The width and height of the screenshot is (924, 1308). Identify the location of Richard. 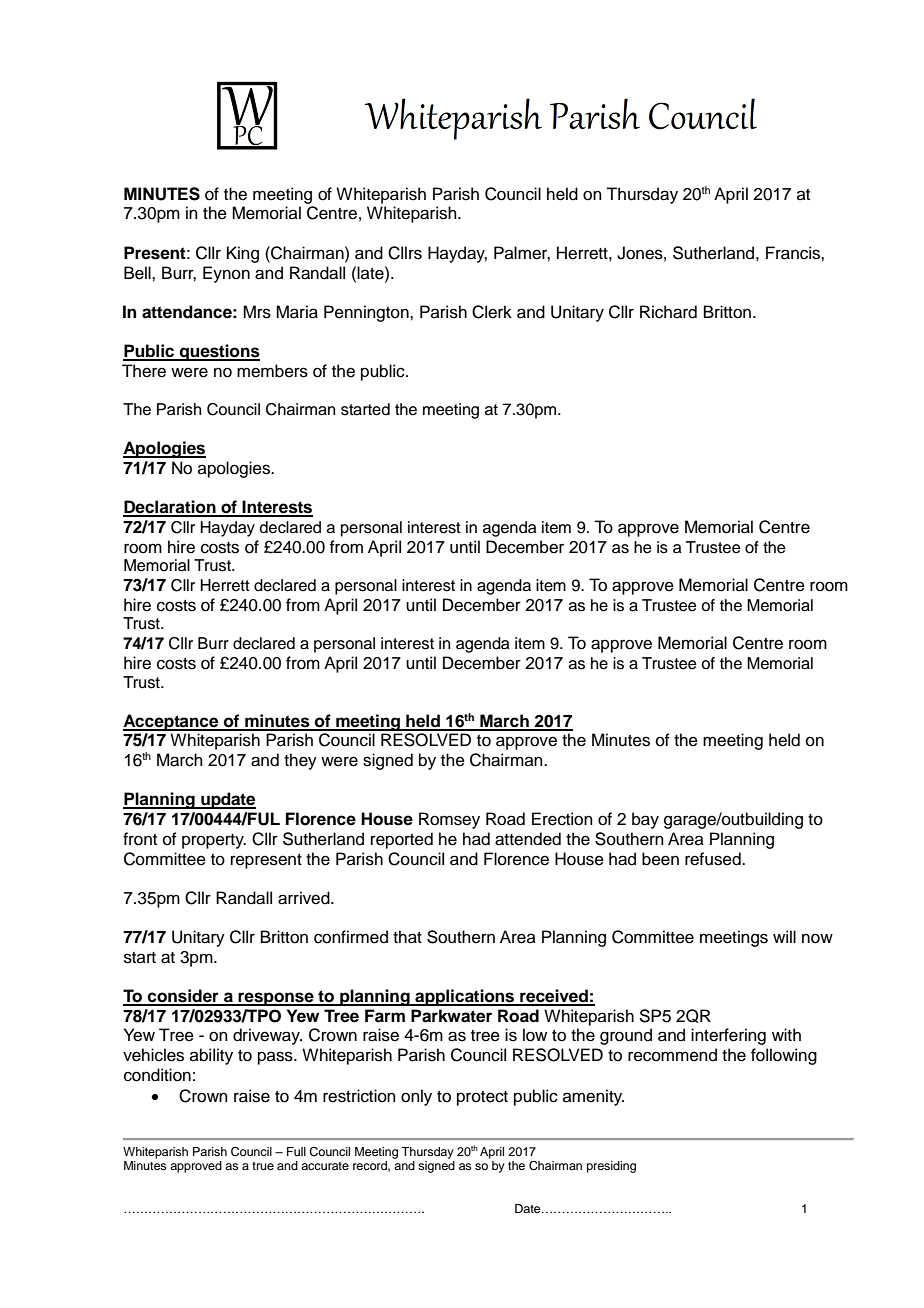
(668, 312).
